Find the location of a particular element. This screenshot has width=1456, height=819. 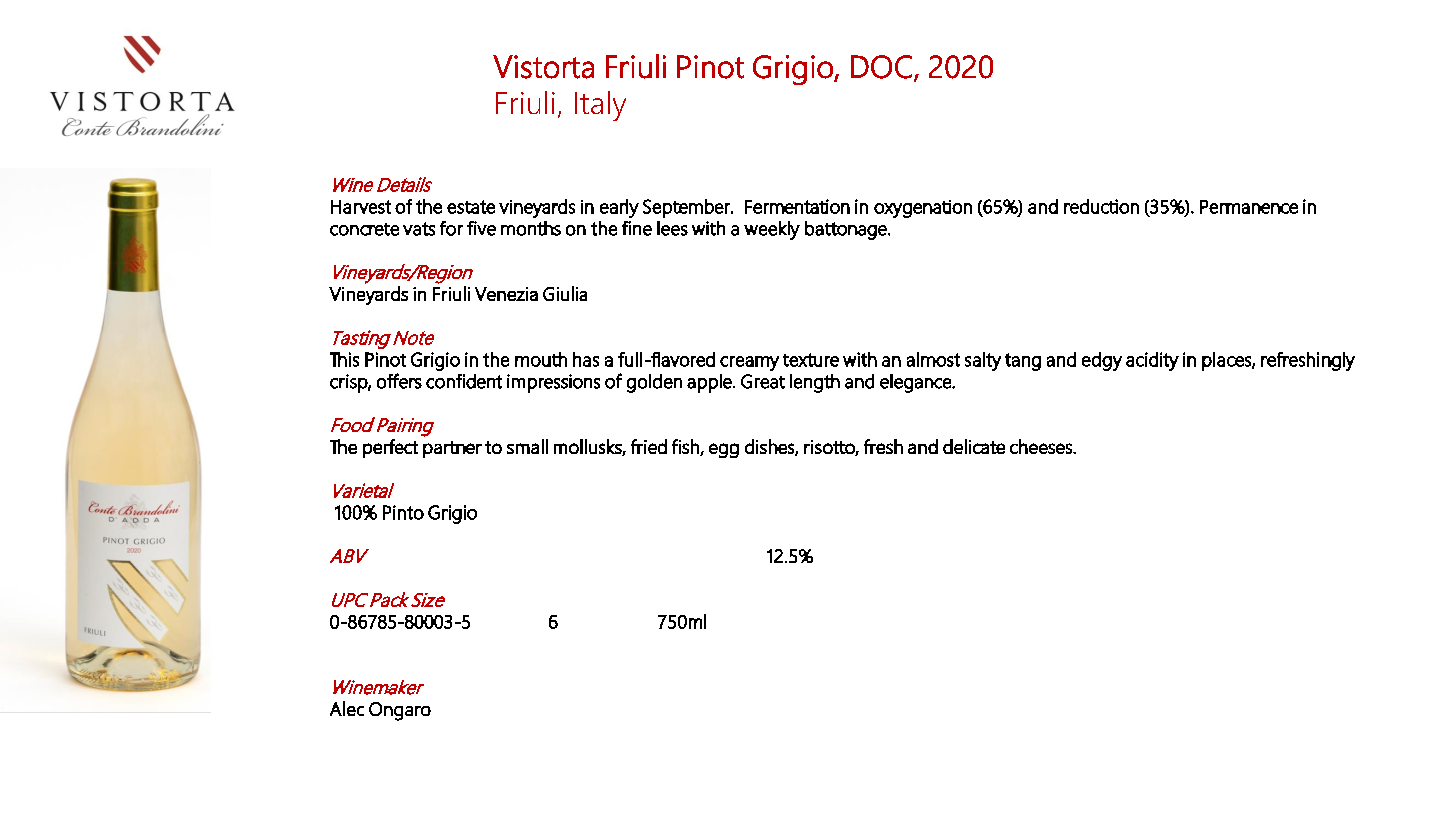

DOC is located at coordinates (881, 67).
